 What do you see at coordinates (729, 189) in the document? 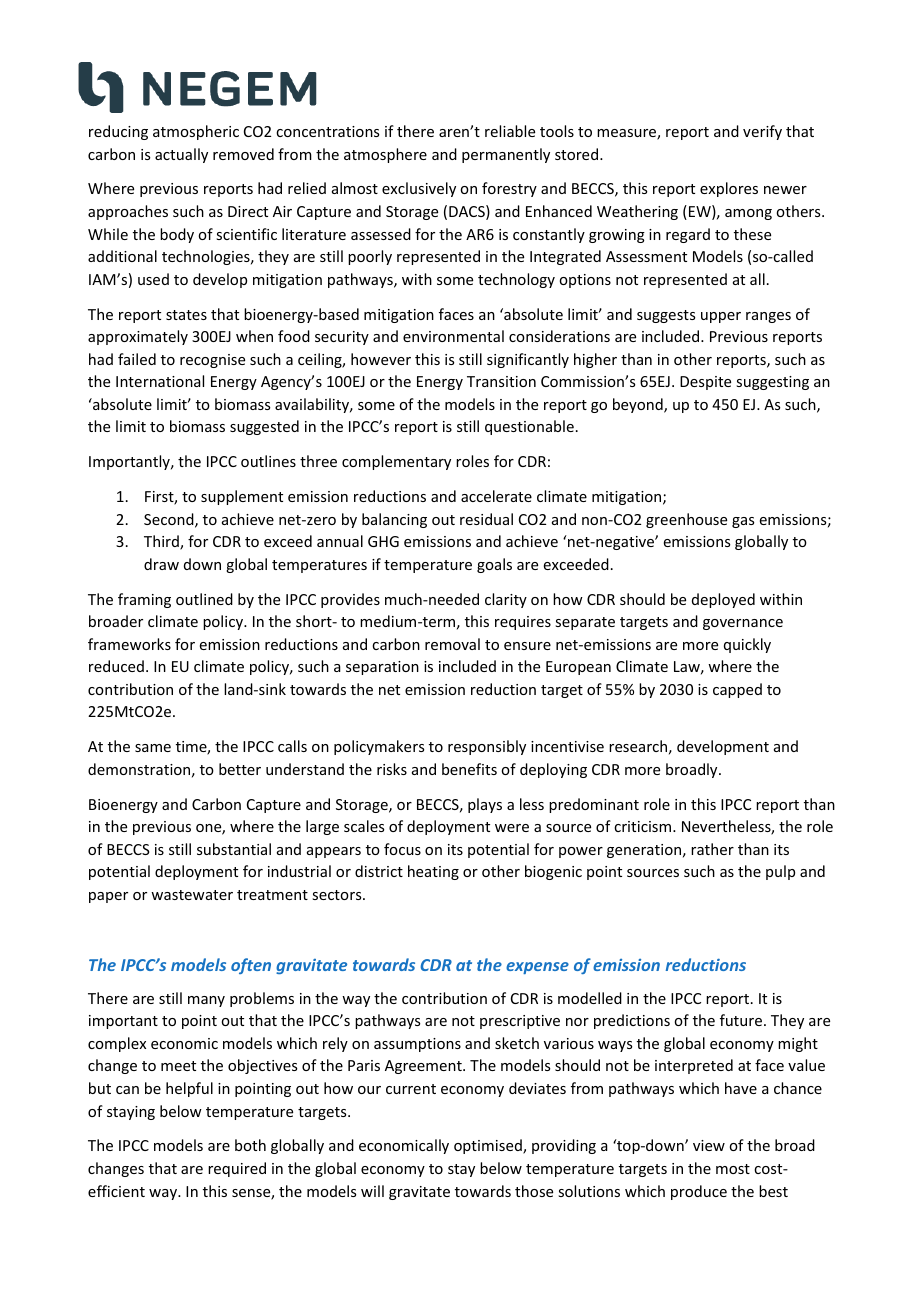
I see `explores` at bounding box center [729, 189].
